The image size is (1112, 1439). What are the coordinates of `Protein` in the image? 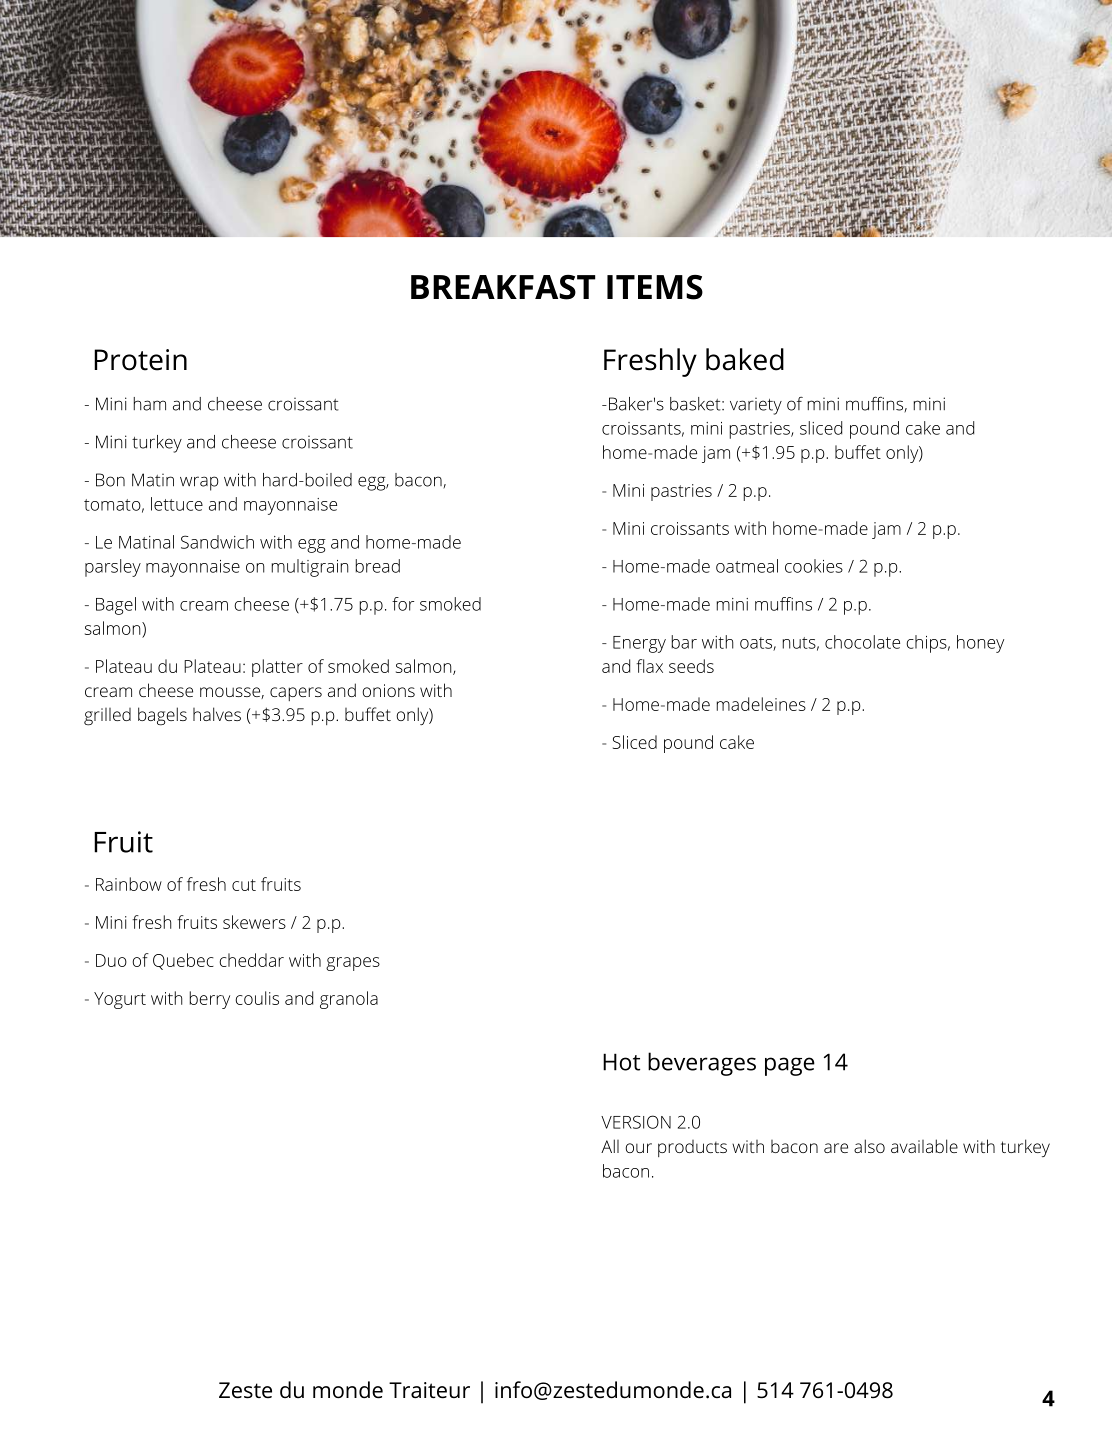 It's located at (140, 360).
